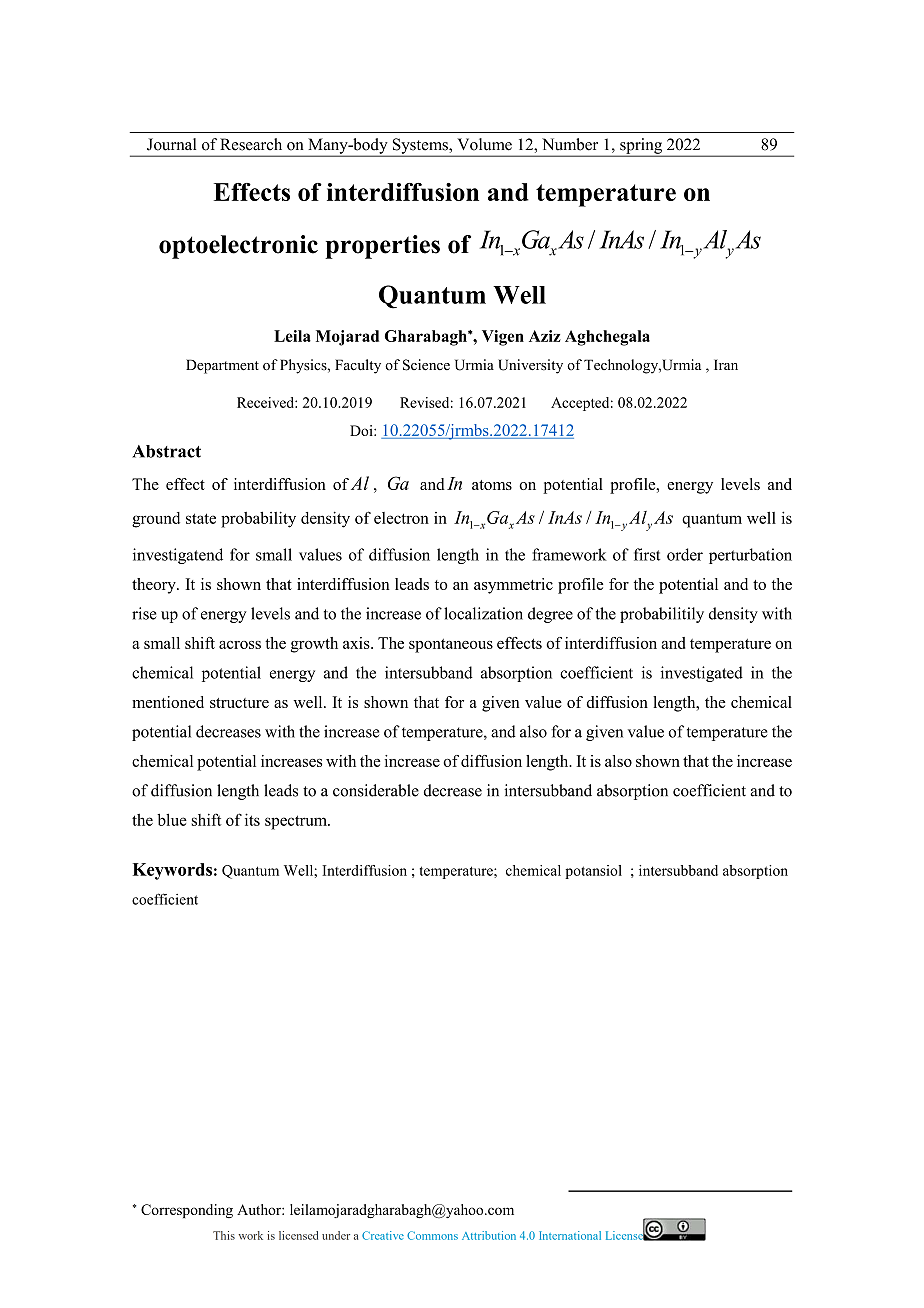 This document has width=924, height=1308. What do you see at coordinates (376, 790) in the document?
I see `considerable` at bounding box center [376, 790].
